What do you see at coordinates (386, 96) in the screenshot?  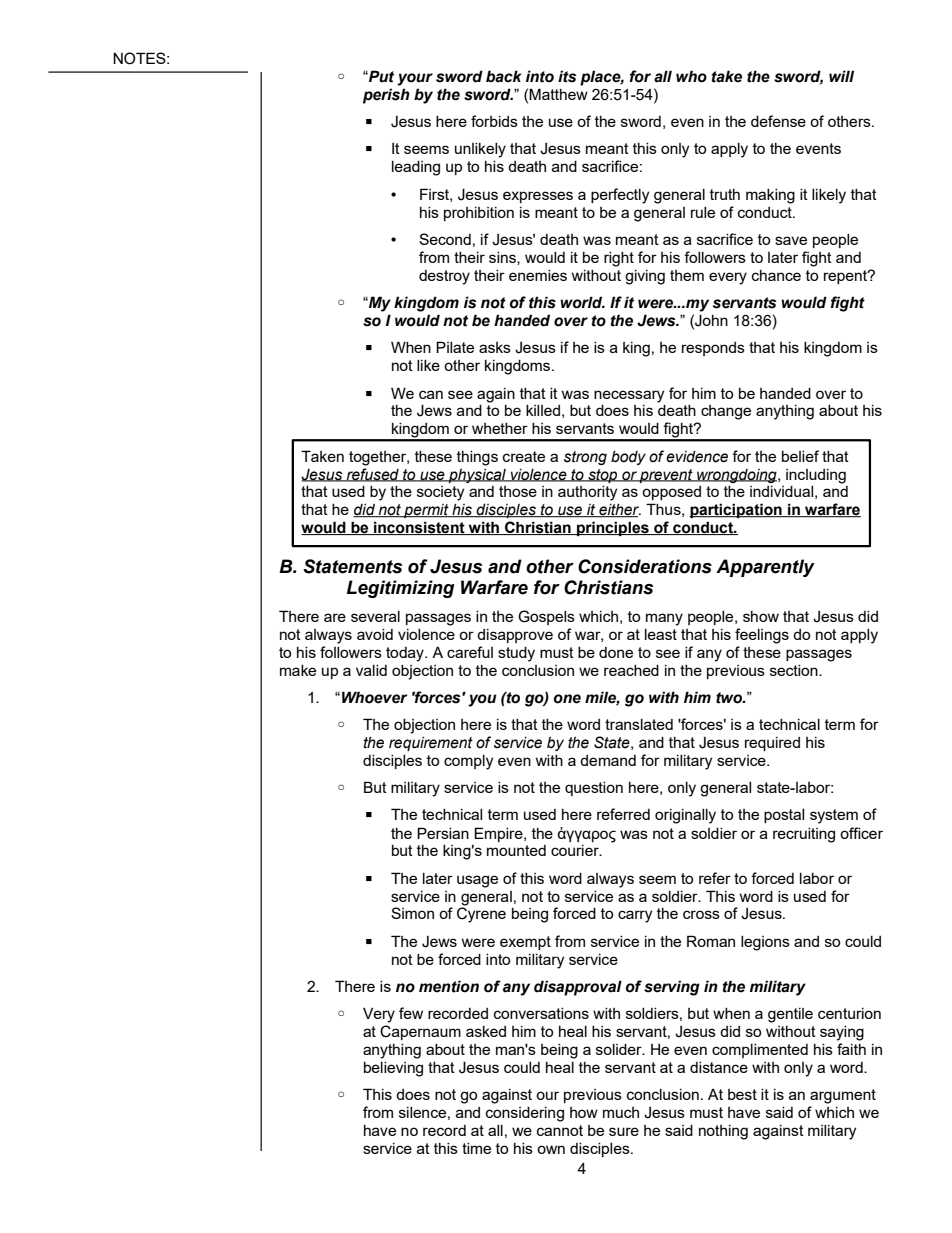 I see `perish` at bounding box center [386, 96].
